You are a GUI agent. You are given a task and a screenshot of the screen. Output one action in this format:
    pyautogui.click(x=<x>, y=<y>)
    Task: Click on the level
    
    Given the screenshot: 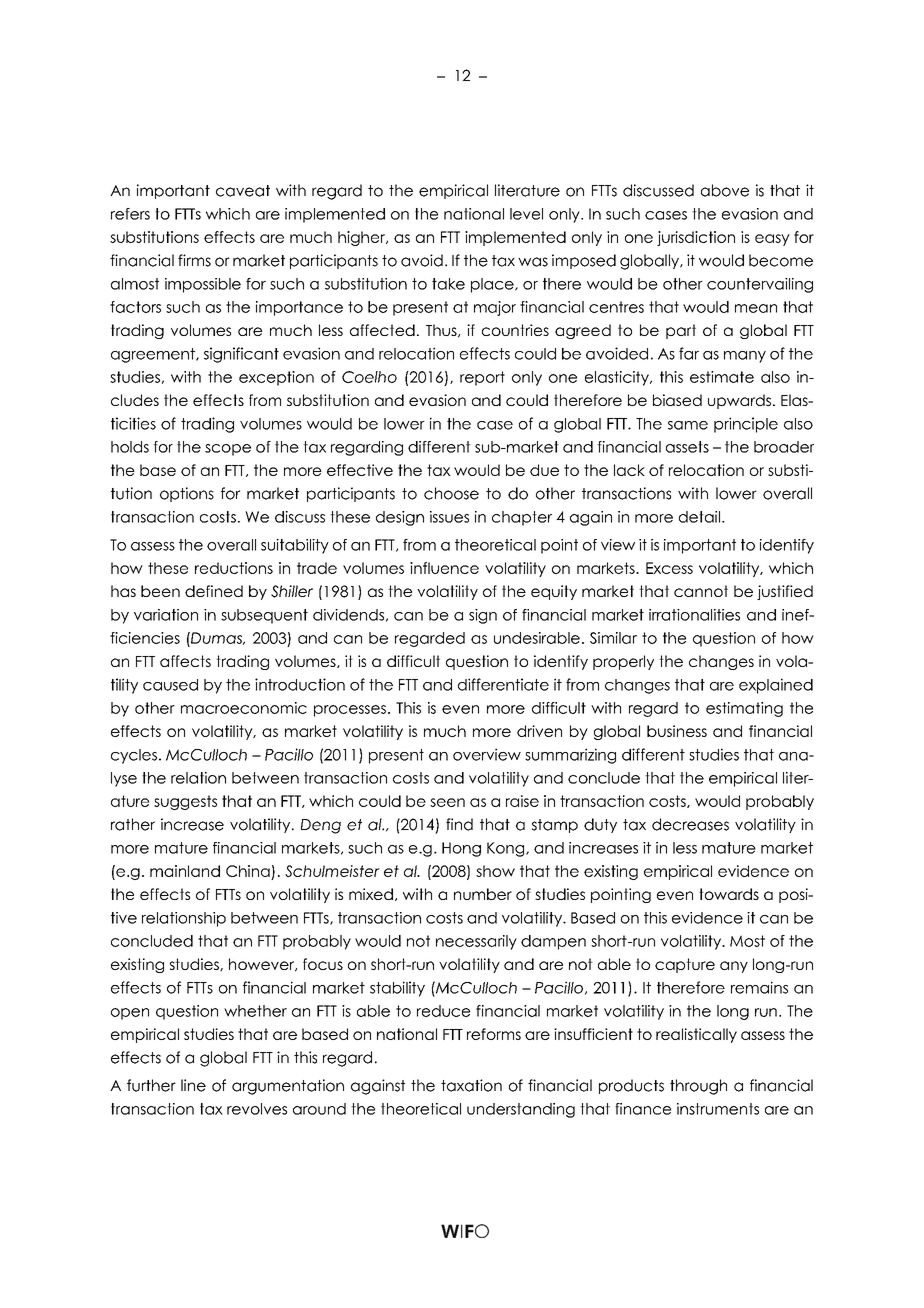 What is the action you would take?
    pyautogui.click(x=526, y=214)
